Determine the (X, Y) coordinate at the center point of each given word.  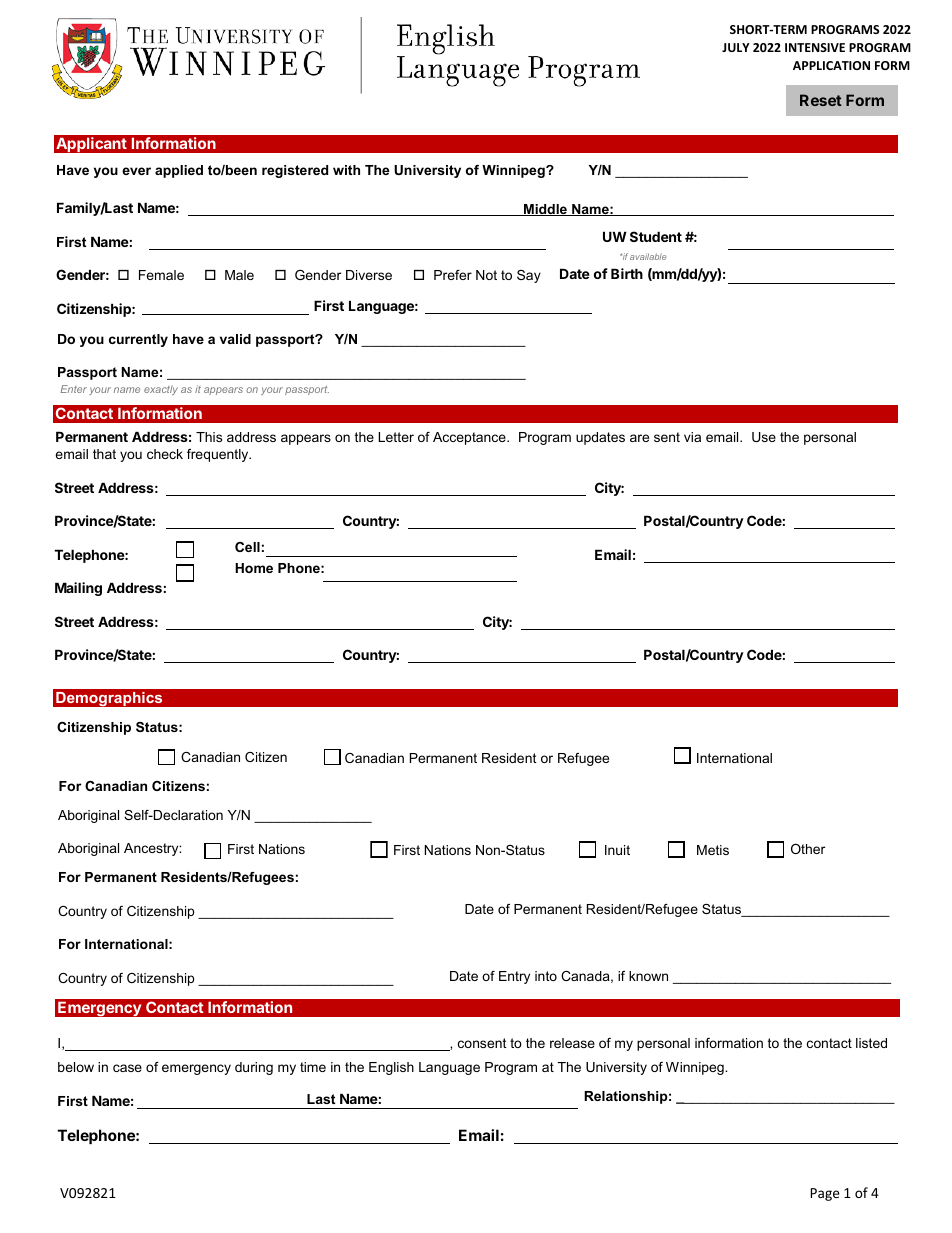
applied (179, 171)
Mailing (78, 589)
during (254, 1068)
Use (764, 437)
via (692, 437)
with (346, 170)
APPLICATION (831, 65)
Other (808, 849)
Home (254, 568)
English (391, 1068)
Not (486, 275)
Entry (514, 977)
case (127, 1068)
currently (138, 340)
